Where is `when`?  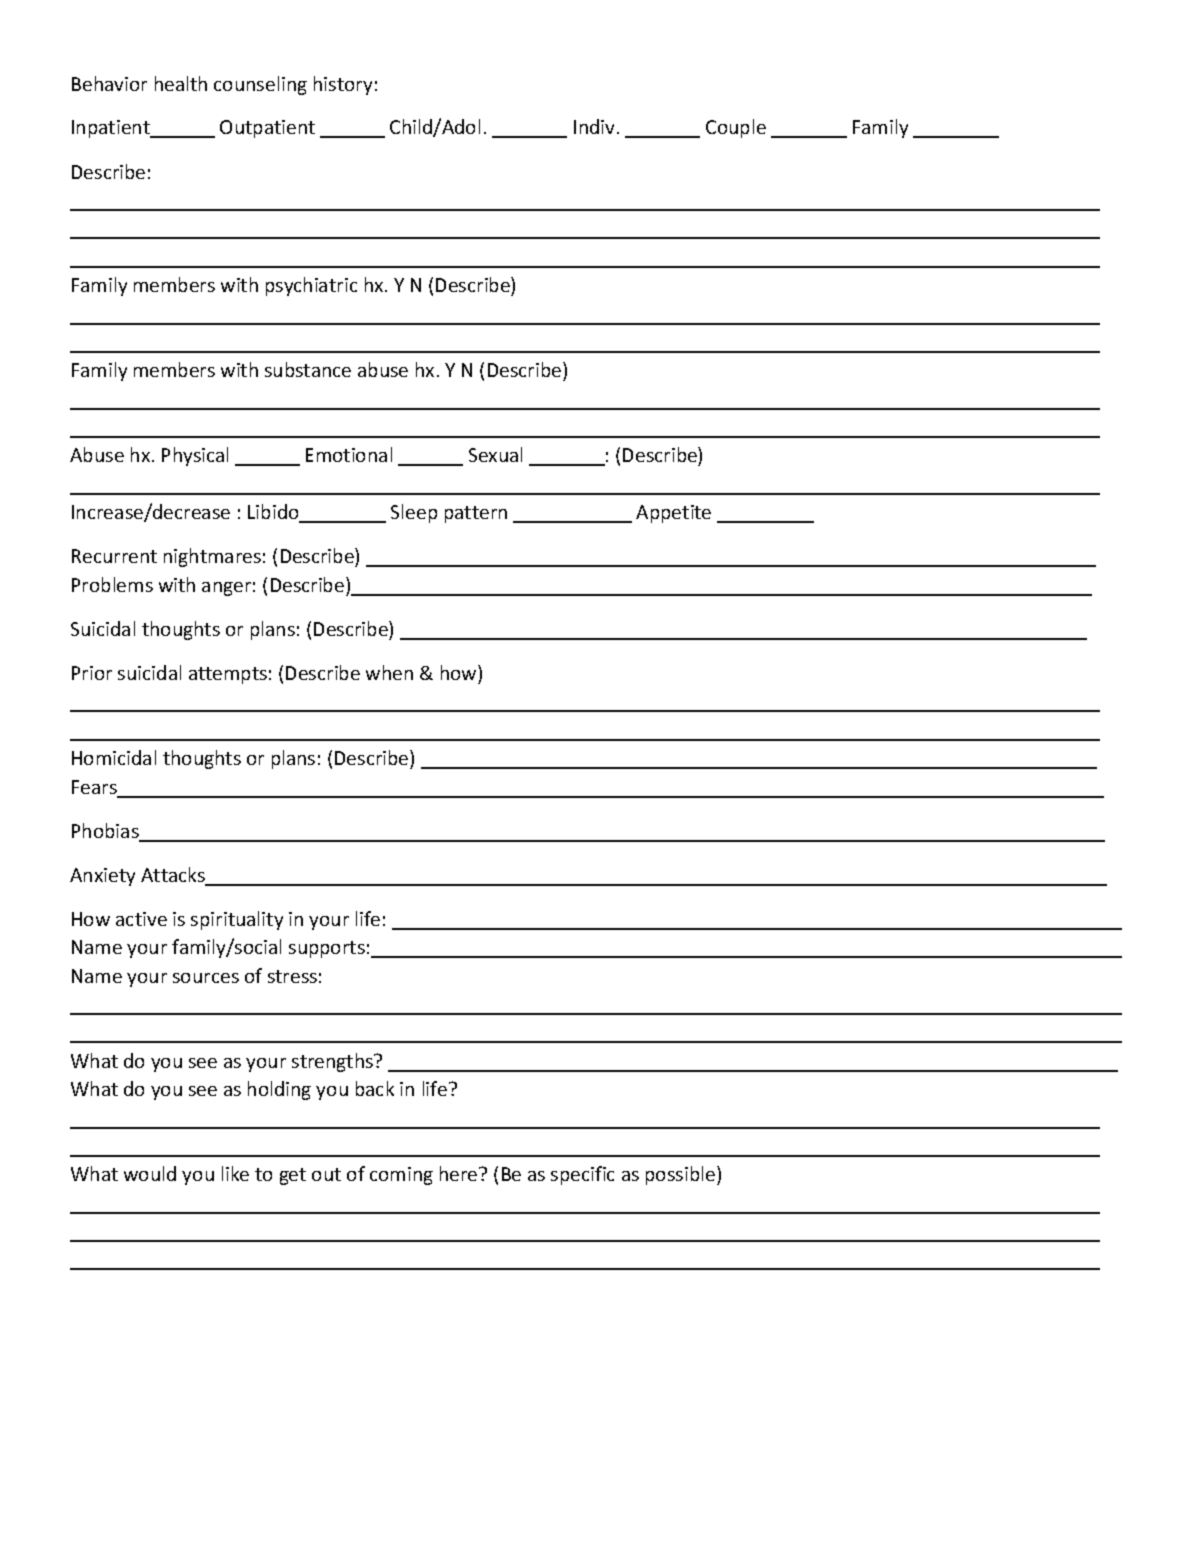 when is located at coordinates (389, 672).
